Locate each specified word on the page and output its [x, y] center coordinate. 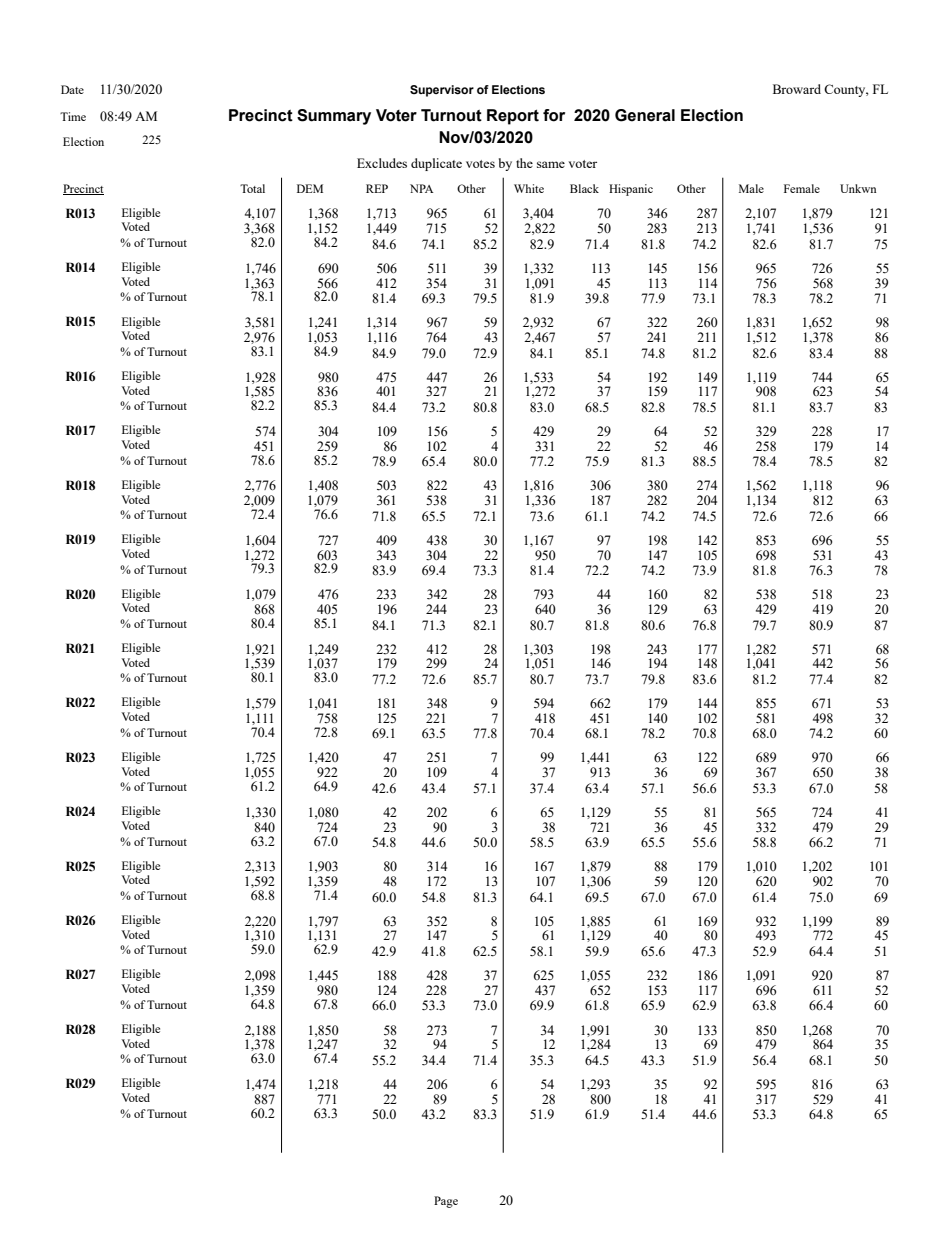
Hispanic [631, 190]
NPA [422, 188]
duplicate [436, 164]
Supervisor [442, 91]
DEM [310, 188]
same [551, 164]
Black [584, 188]
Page [446, 1202]
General [645, 115]
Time [73, 116]
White [529, 188]
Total [252, 188]
